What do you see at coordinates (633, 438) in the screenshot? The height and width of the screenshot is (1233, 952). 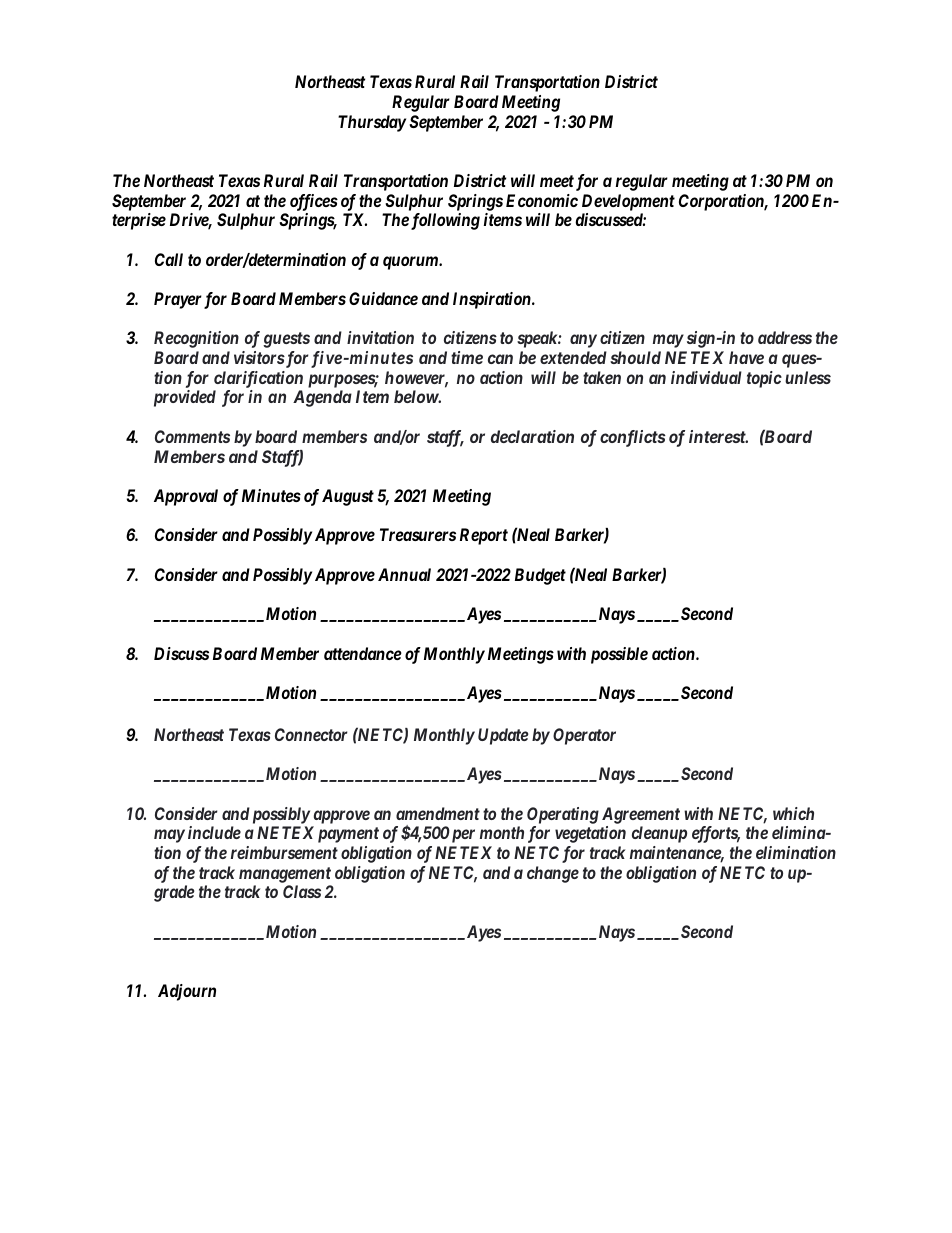 I see `conflicts` at bounding box center [633, 438].
